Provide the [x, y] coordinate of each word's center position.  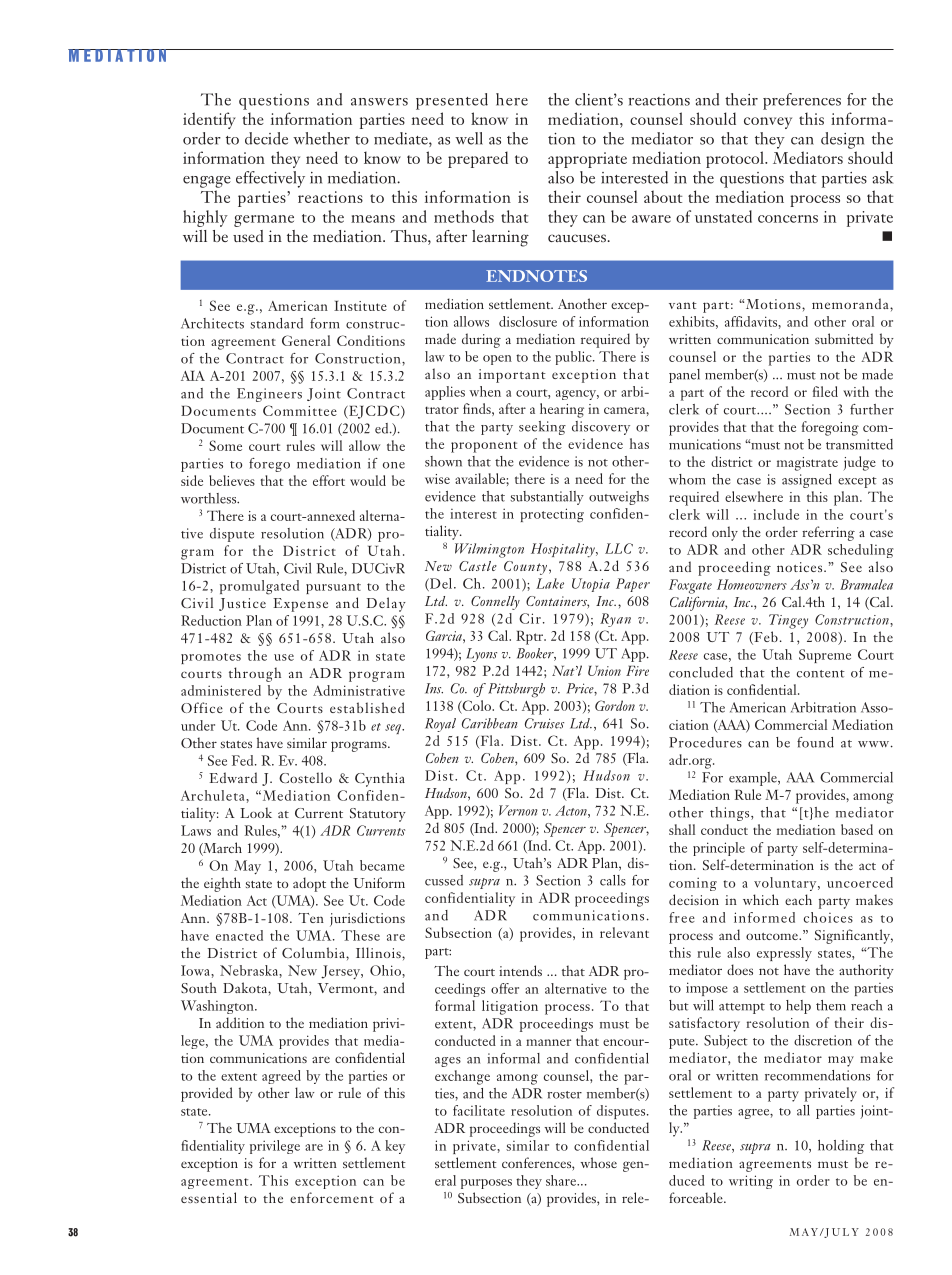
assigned [807, 481]
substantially [547, 498]
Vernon [518, 810]
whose [599, 1162]
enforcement [332, 1197]
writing [751, 1182]
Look [256, 812]
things [731, 814]
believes [232, 480]
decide [266, 138]
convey [768, 123]
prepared [478, 159]
